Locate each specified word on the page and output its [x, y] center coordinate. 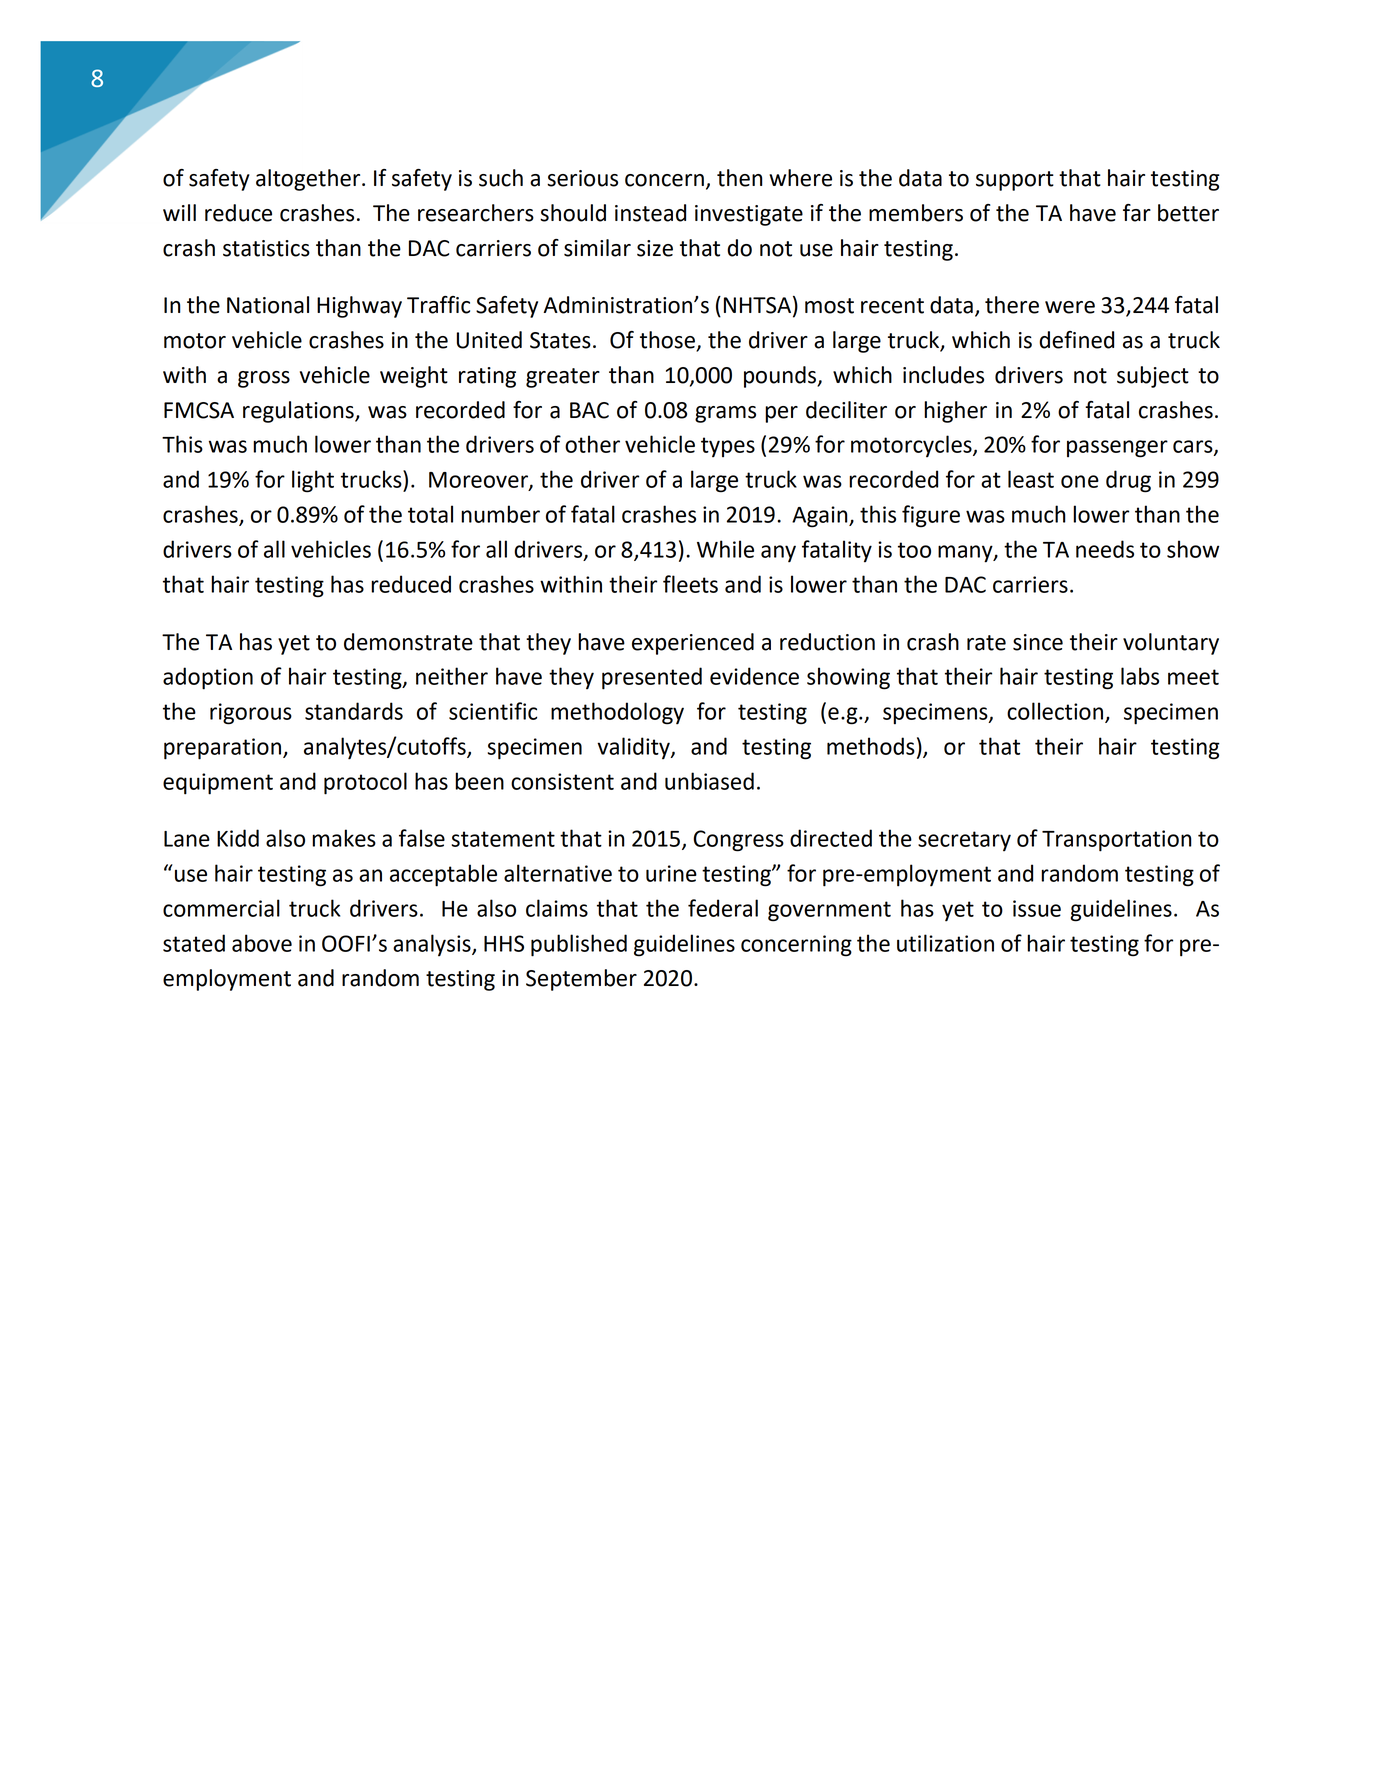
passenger [1117, 449]
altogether [309, 180]
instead [650, 213]
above [262, 943]
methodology [617, 713]
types [728, 447]
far [1137, 213]
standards [354, 711]
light [313, 481]
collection [1055, 711]
